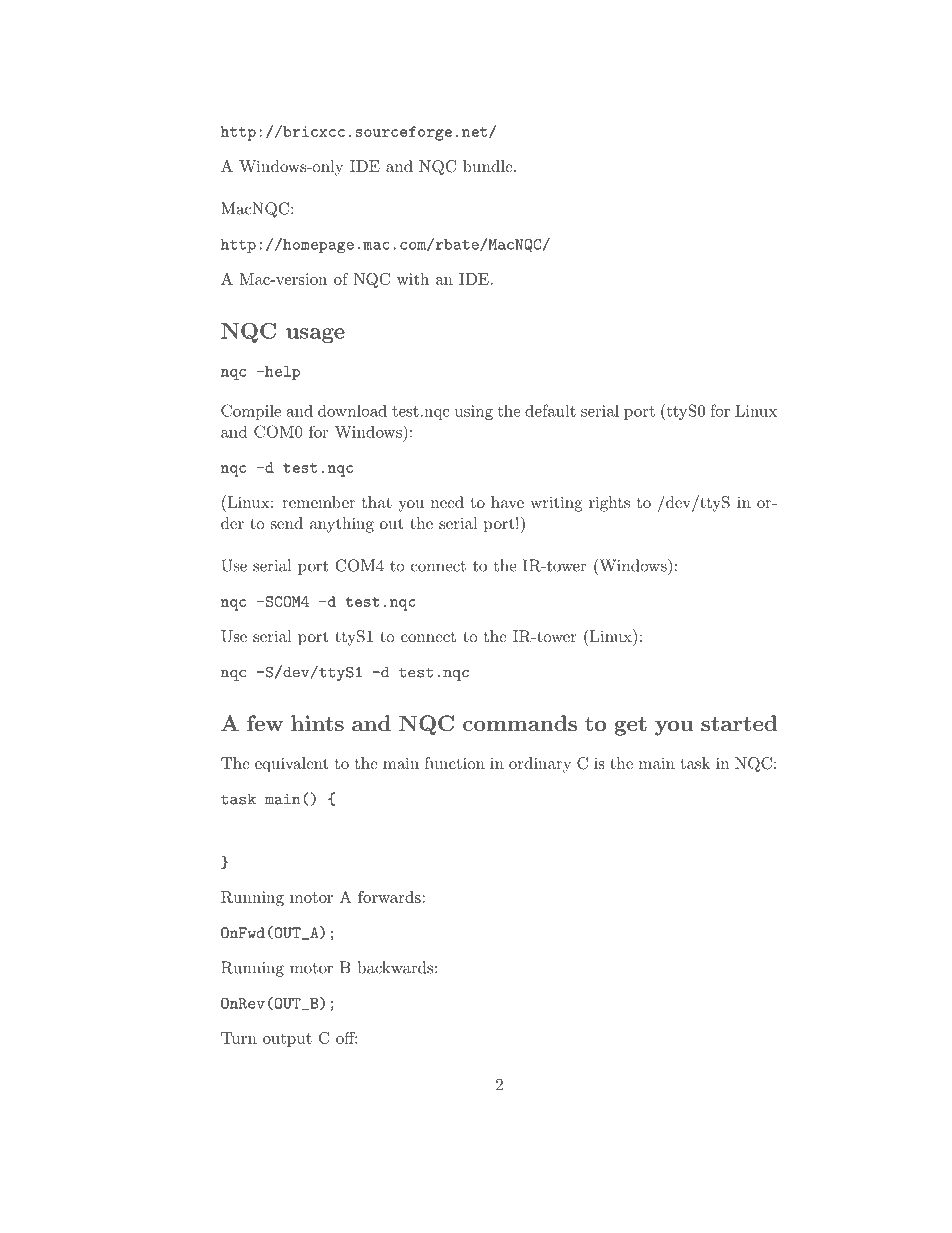 The height and width of the image is (1233, 952). I want to click on started, so click(739, 723).
